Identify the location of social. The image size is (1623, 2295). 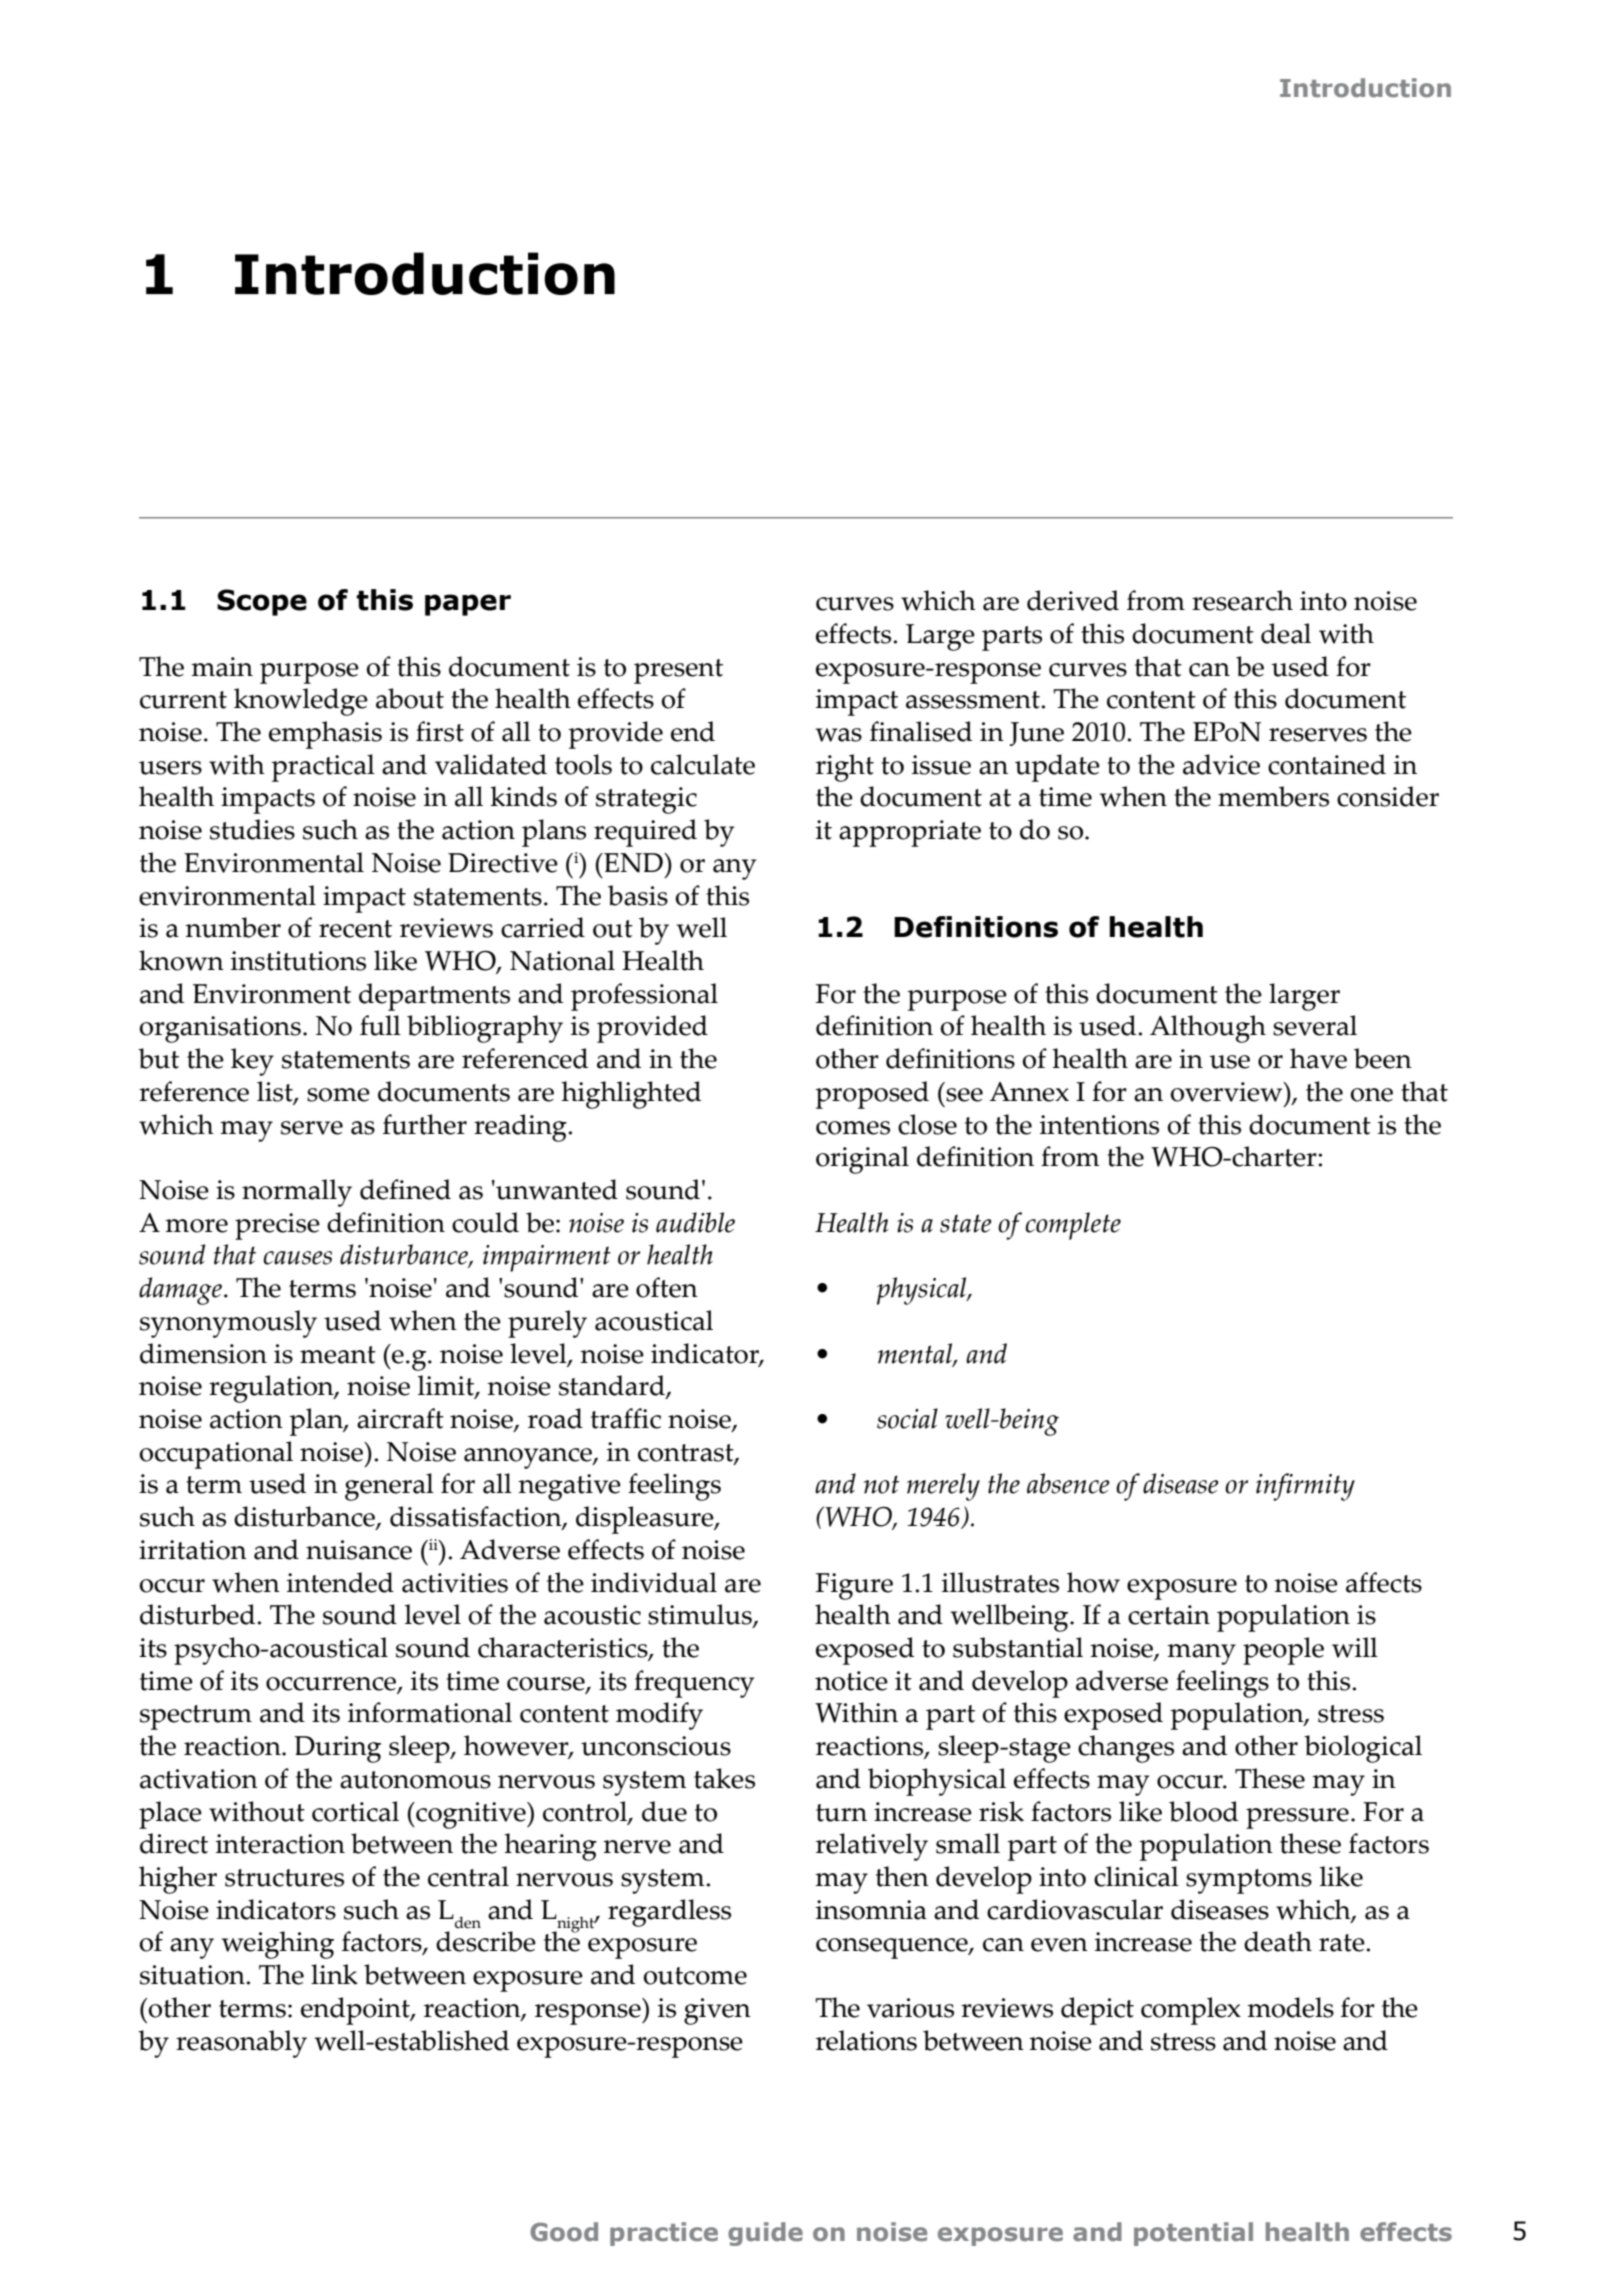
(907, 1418).
